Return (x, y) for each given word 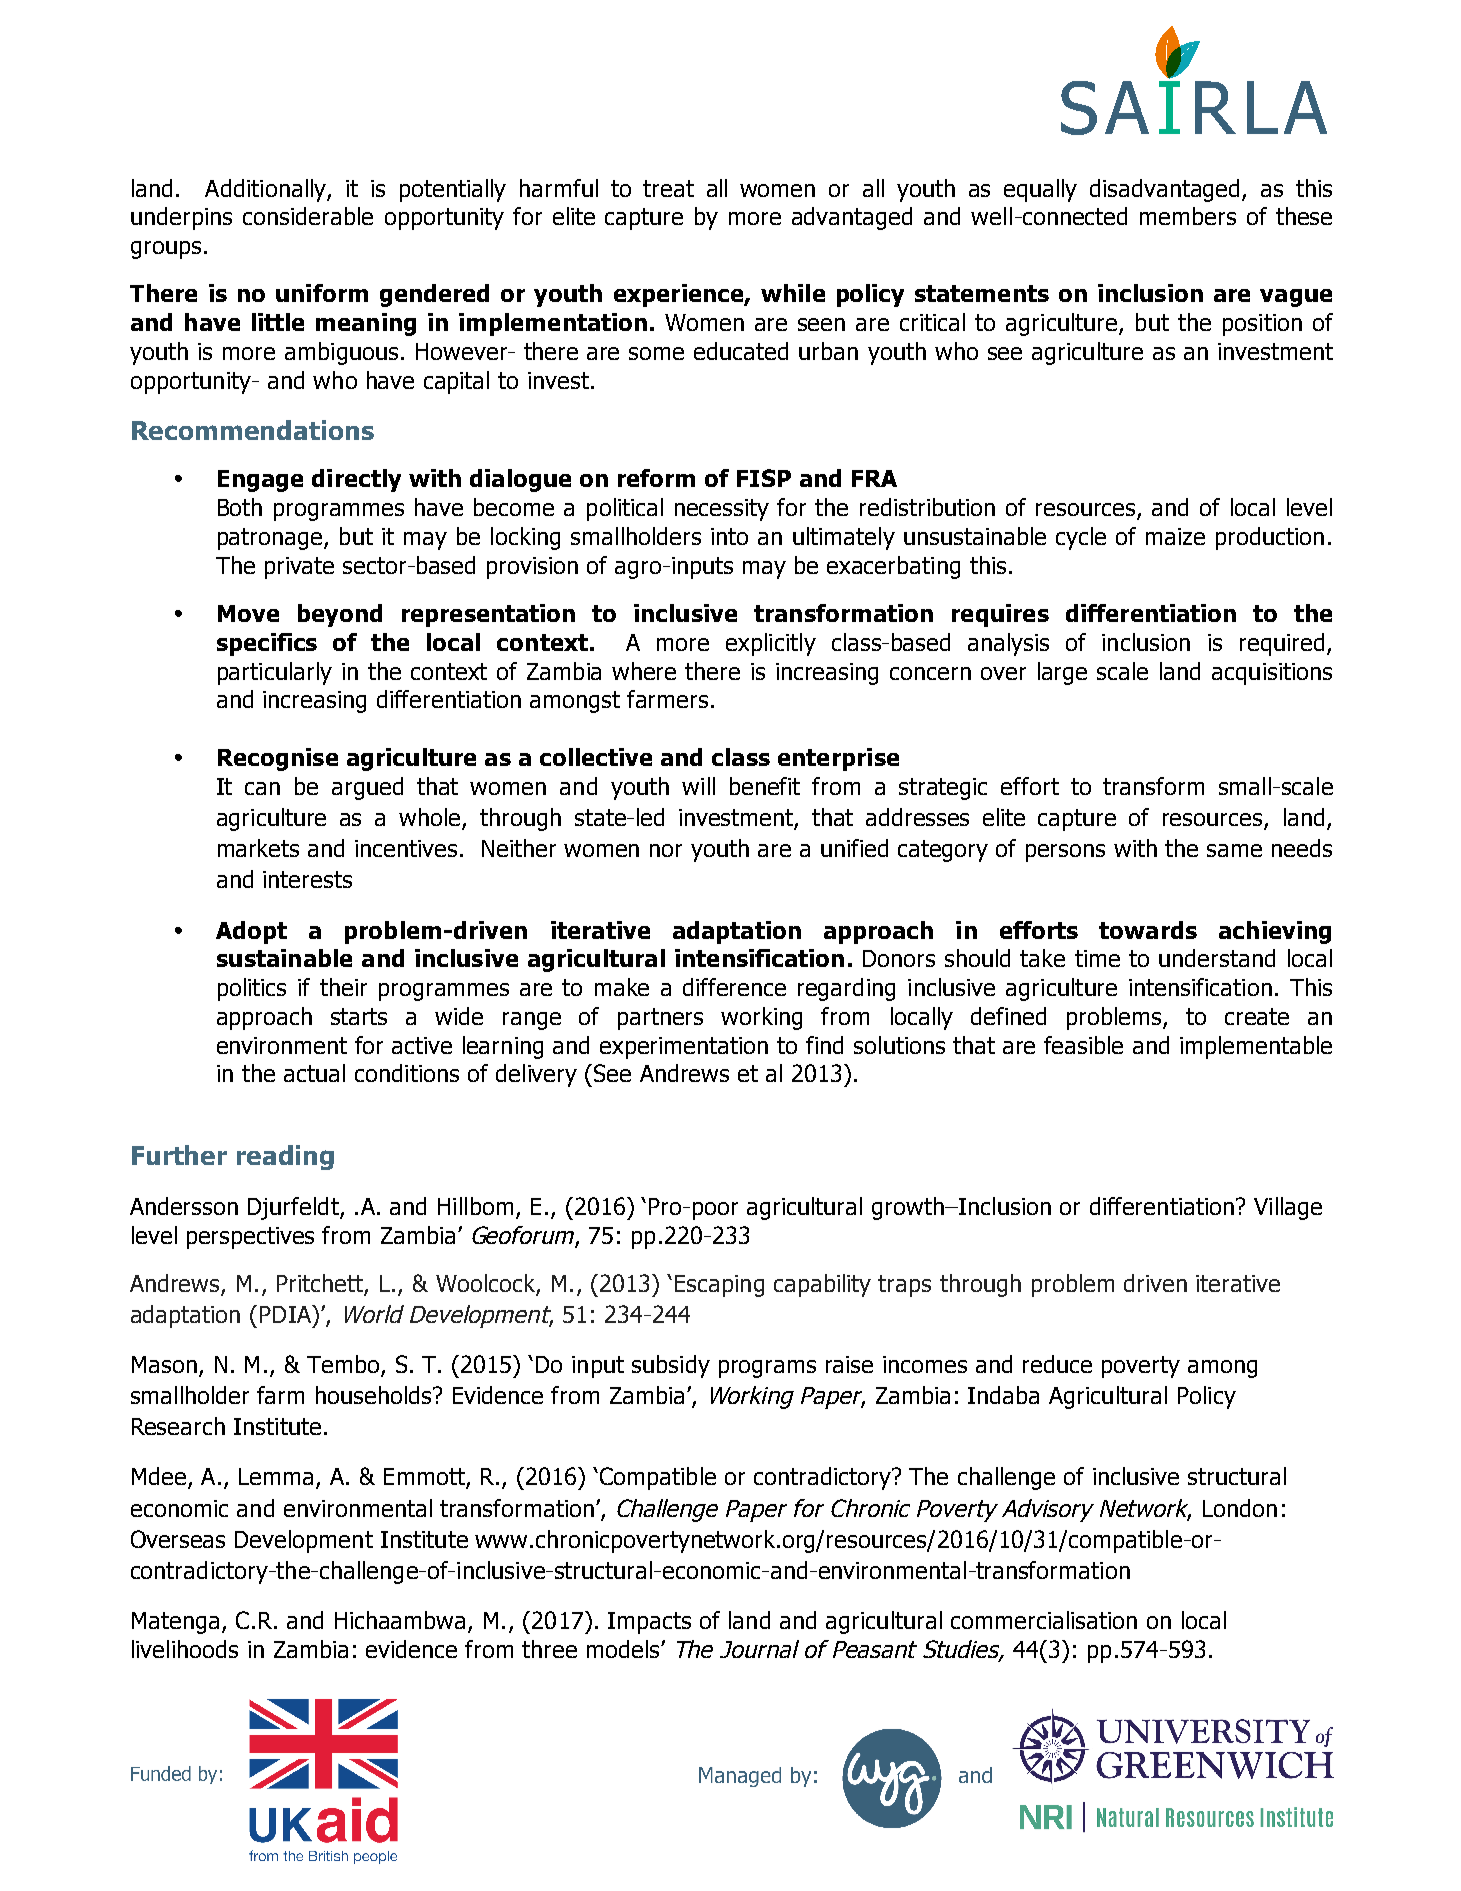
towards (1148, 930)
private (299, 568)
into (729, 536)
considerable (308, 216)
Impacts (649, 1623)
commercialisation (1044, 1620)
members (1188, 216)
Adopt (251, 932)
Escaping (719, 1286)
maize (1175, 536)
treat (668, 188)
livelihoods (185, 1649)
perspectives (250, 1238)
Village (1288, 1208)
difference (734, 987)
